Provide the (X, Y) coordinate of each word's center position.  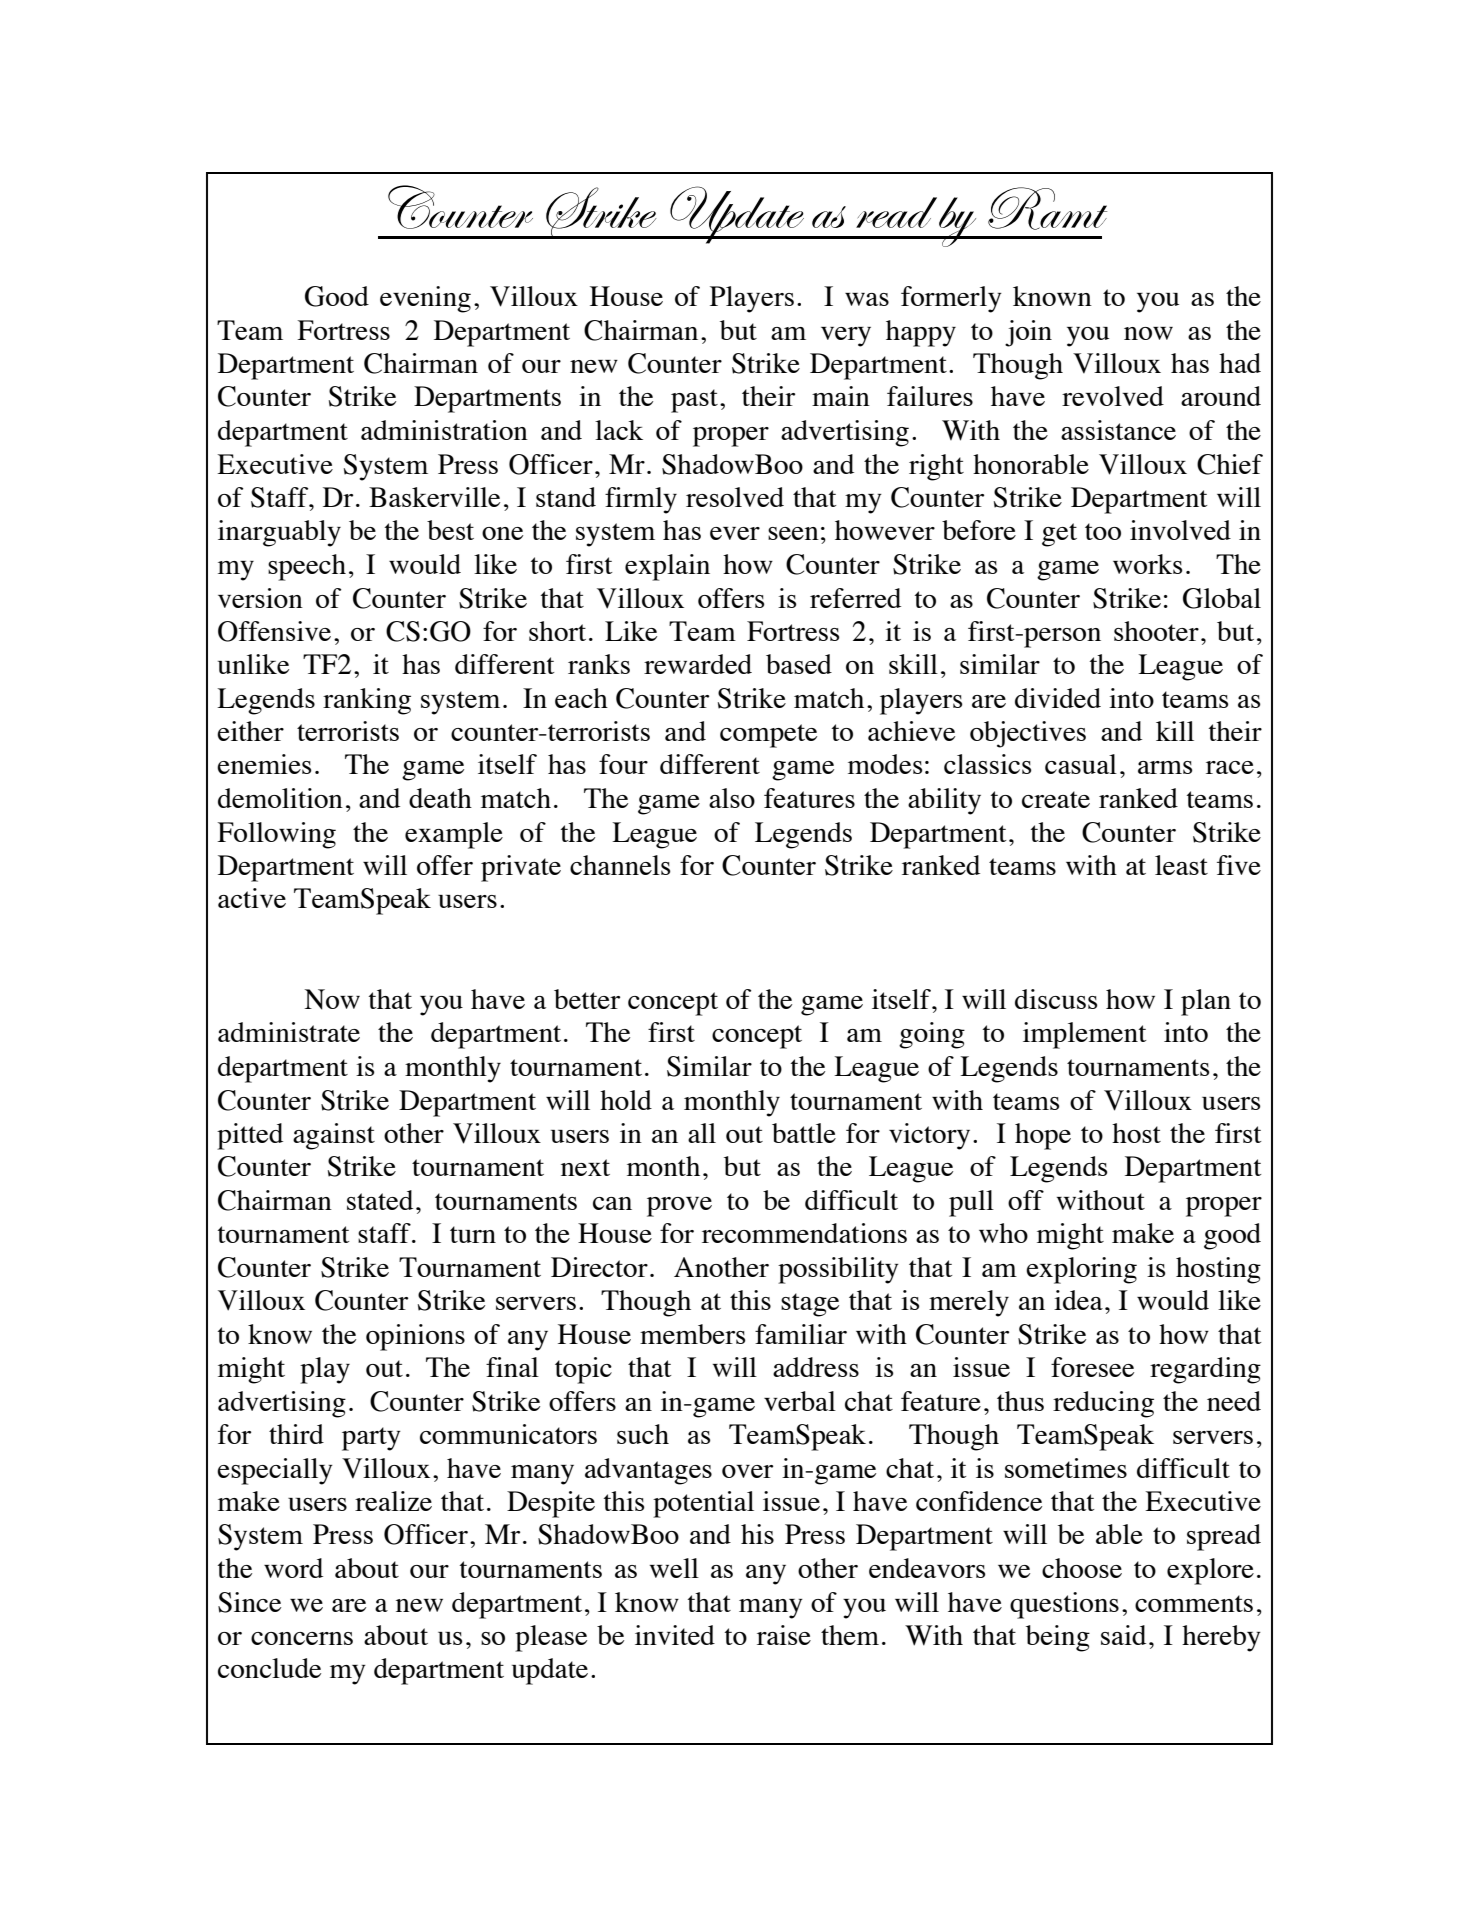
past (694, 401)
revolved (1113, 396)
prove (679, 1207)
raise (784, 1635)
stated (380, 1200)
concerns (302, 1638)
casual (1081, 764)
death (440, 798)
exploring (1081, 1270)
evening (425, 299)
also (732, 798)
